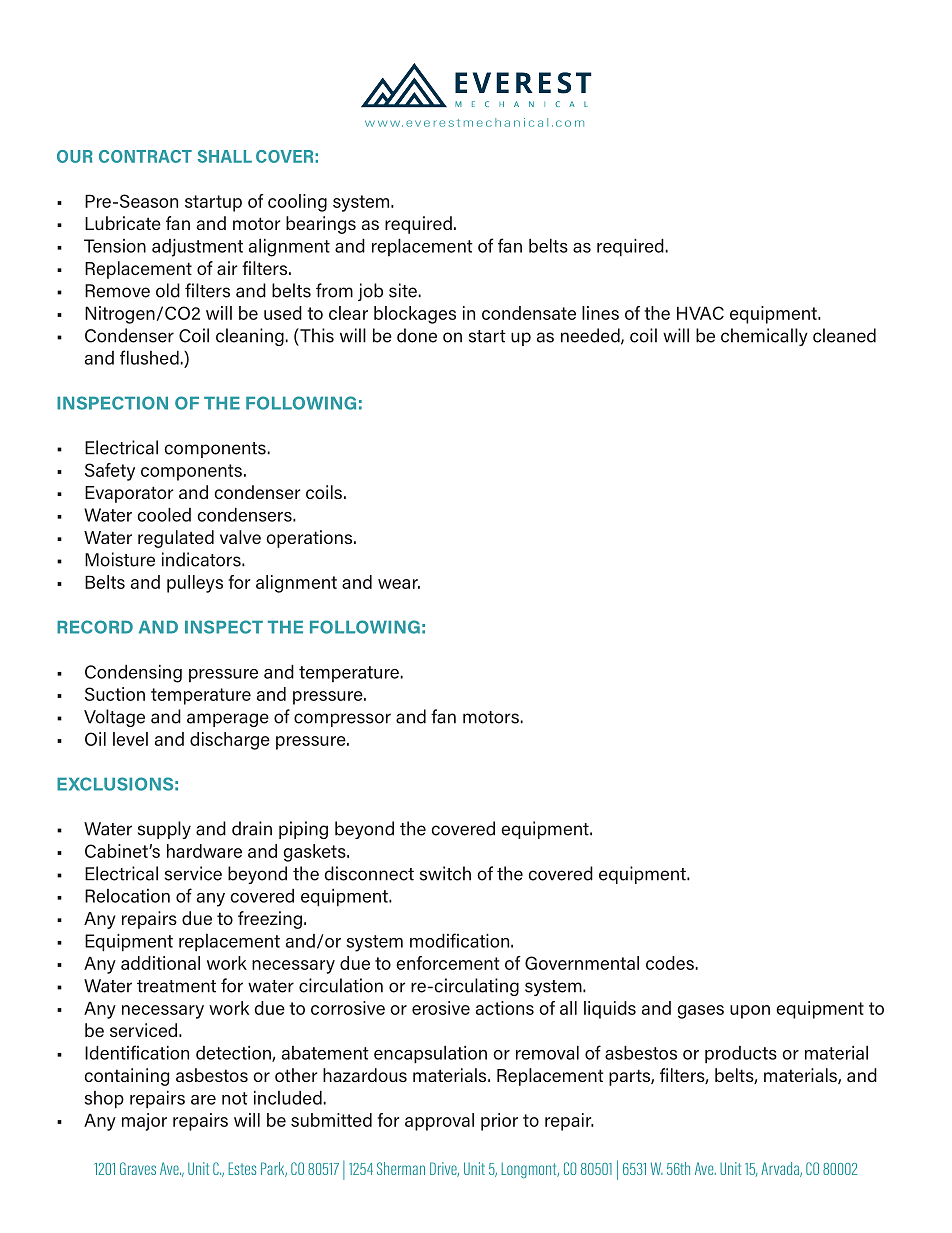  Describe the element at coordinates (145, 156) in the screenshot. I see `CONTRACT` at that location.
